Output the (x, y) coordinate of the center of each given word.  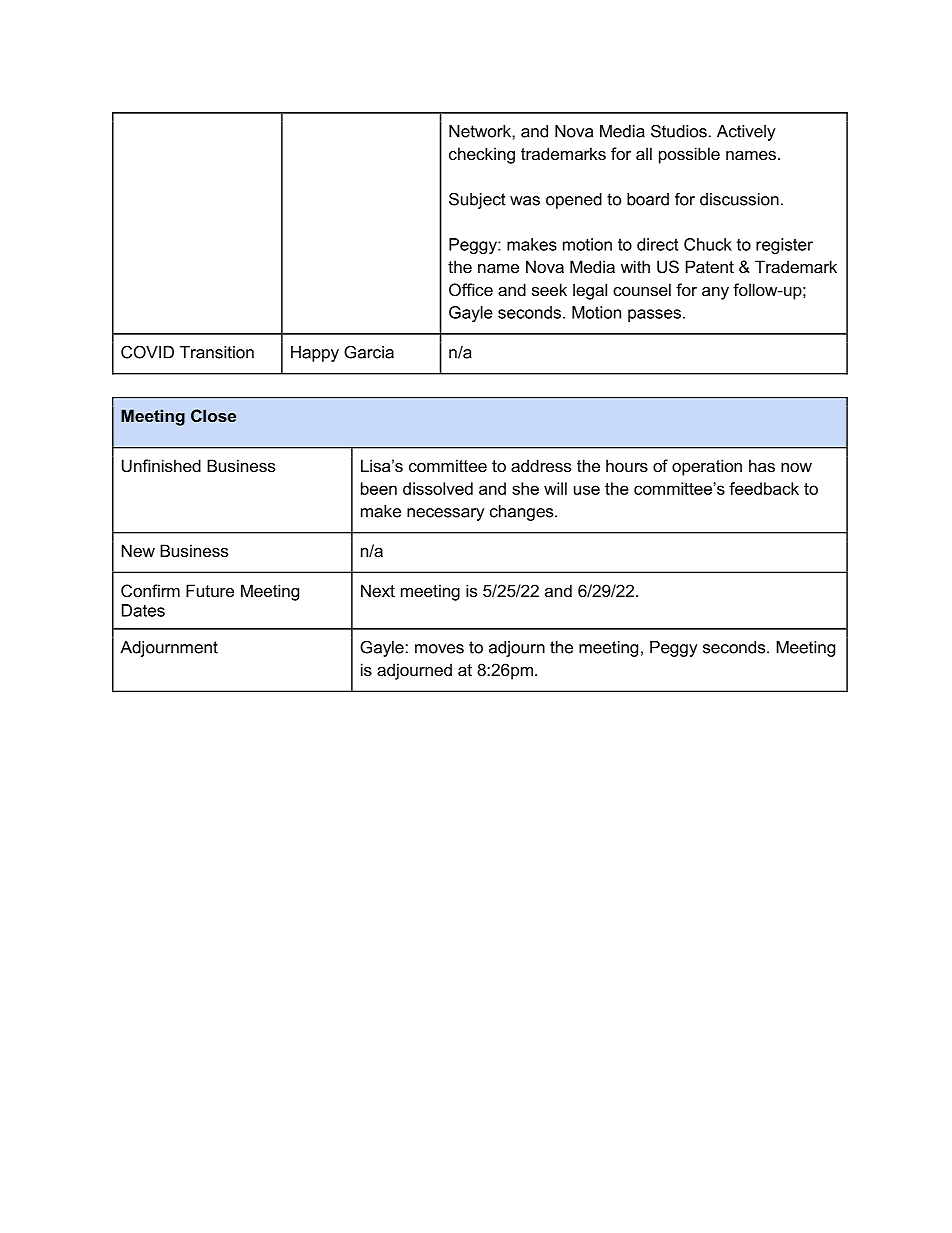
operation (707, 467)
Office (471, 289)
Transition (217, 352)
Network (481, 131)
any (715, 293)
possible (689, 155)
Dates (143, 610)
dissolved (438, 488)
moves (439, 649)
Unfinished (161, 465)
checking (482, 155)
